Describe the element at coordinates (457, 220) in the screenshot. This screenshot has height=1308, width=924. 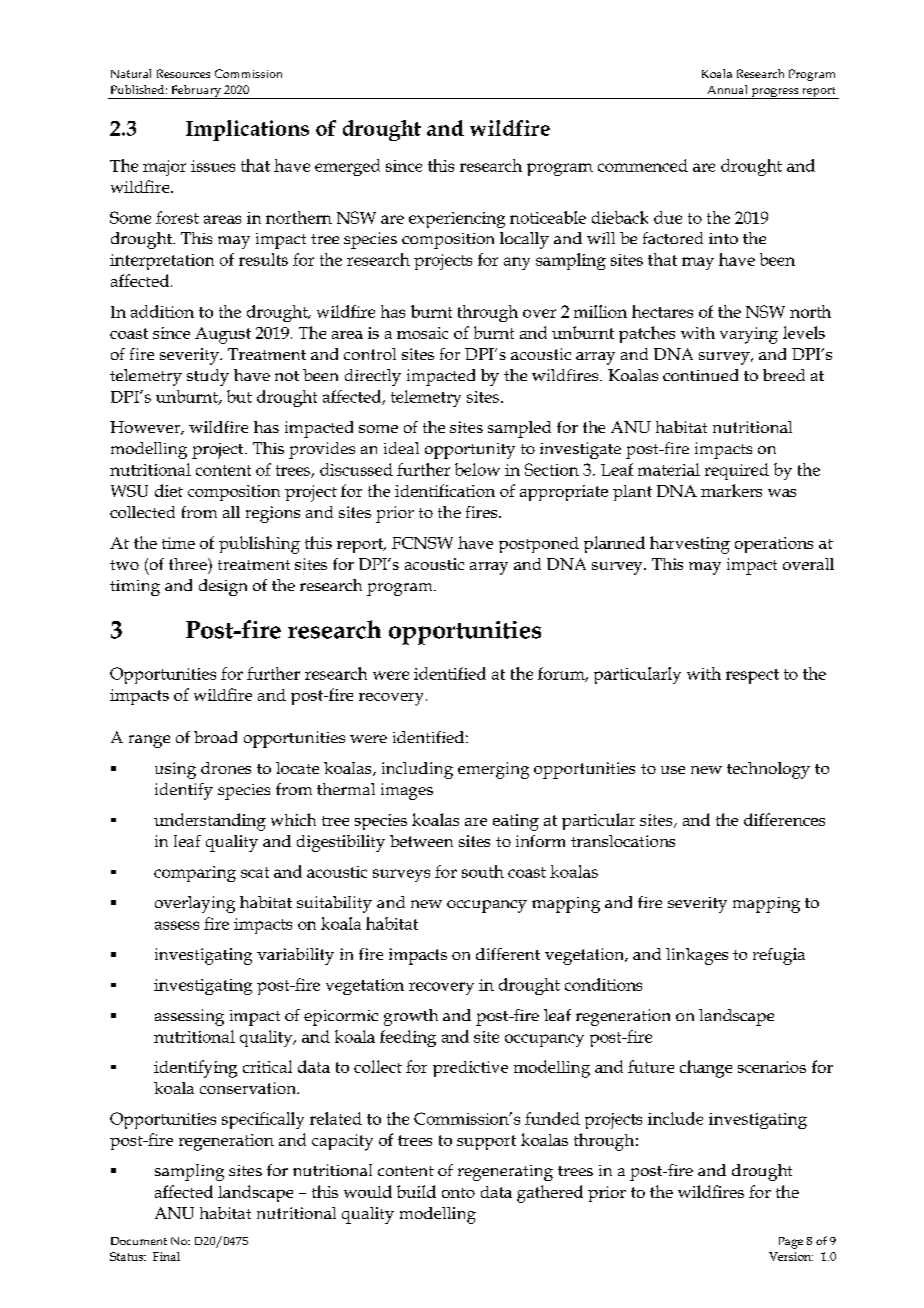
I see `experiencing` at that location.
